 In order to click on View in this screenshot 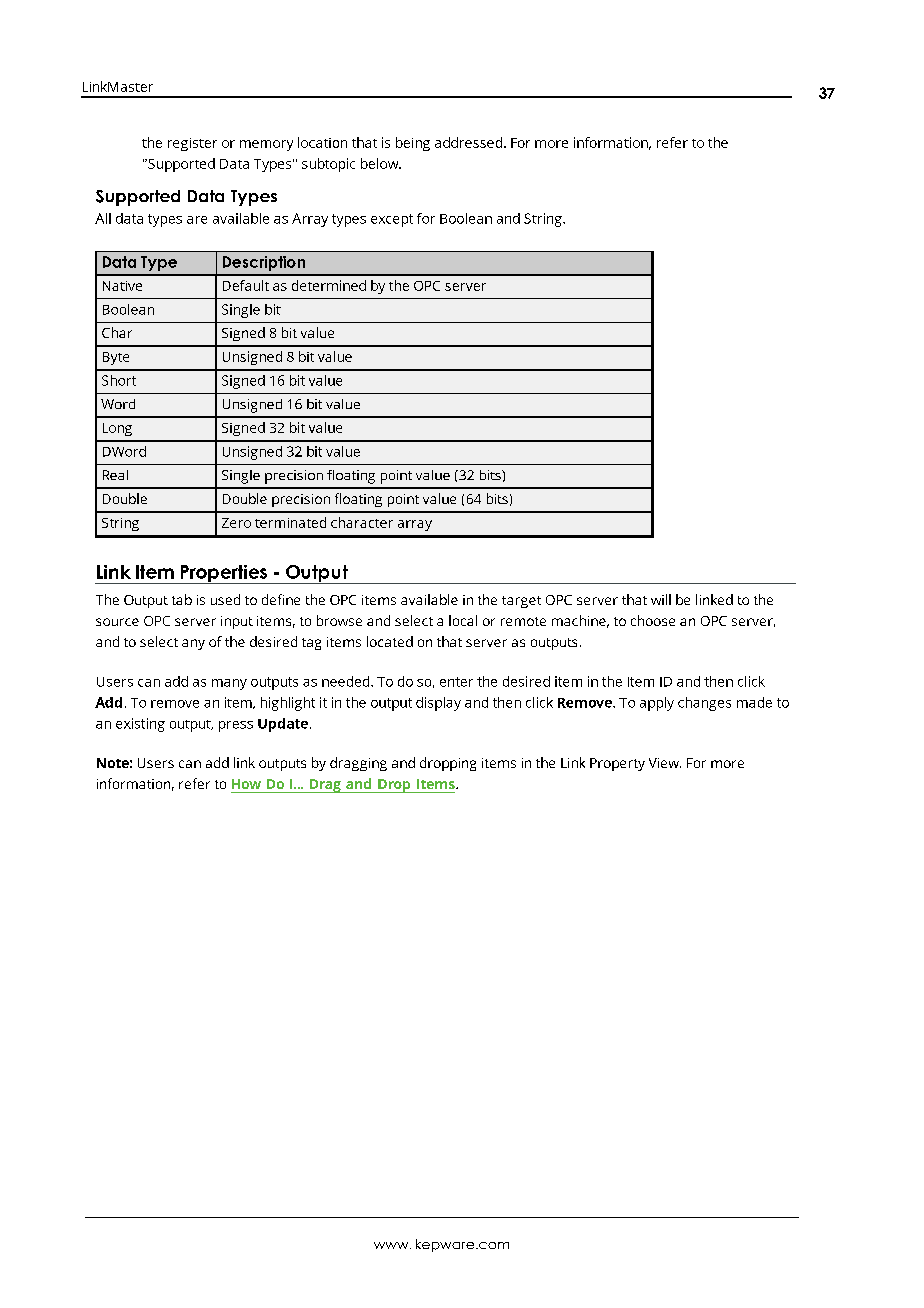, I will do `click(665, 763)`.
